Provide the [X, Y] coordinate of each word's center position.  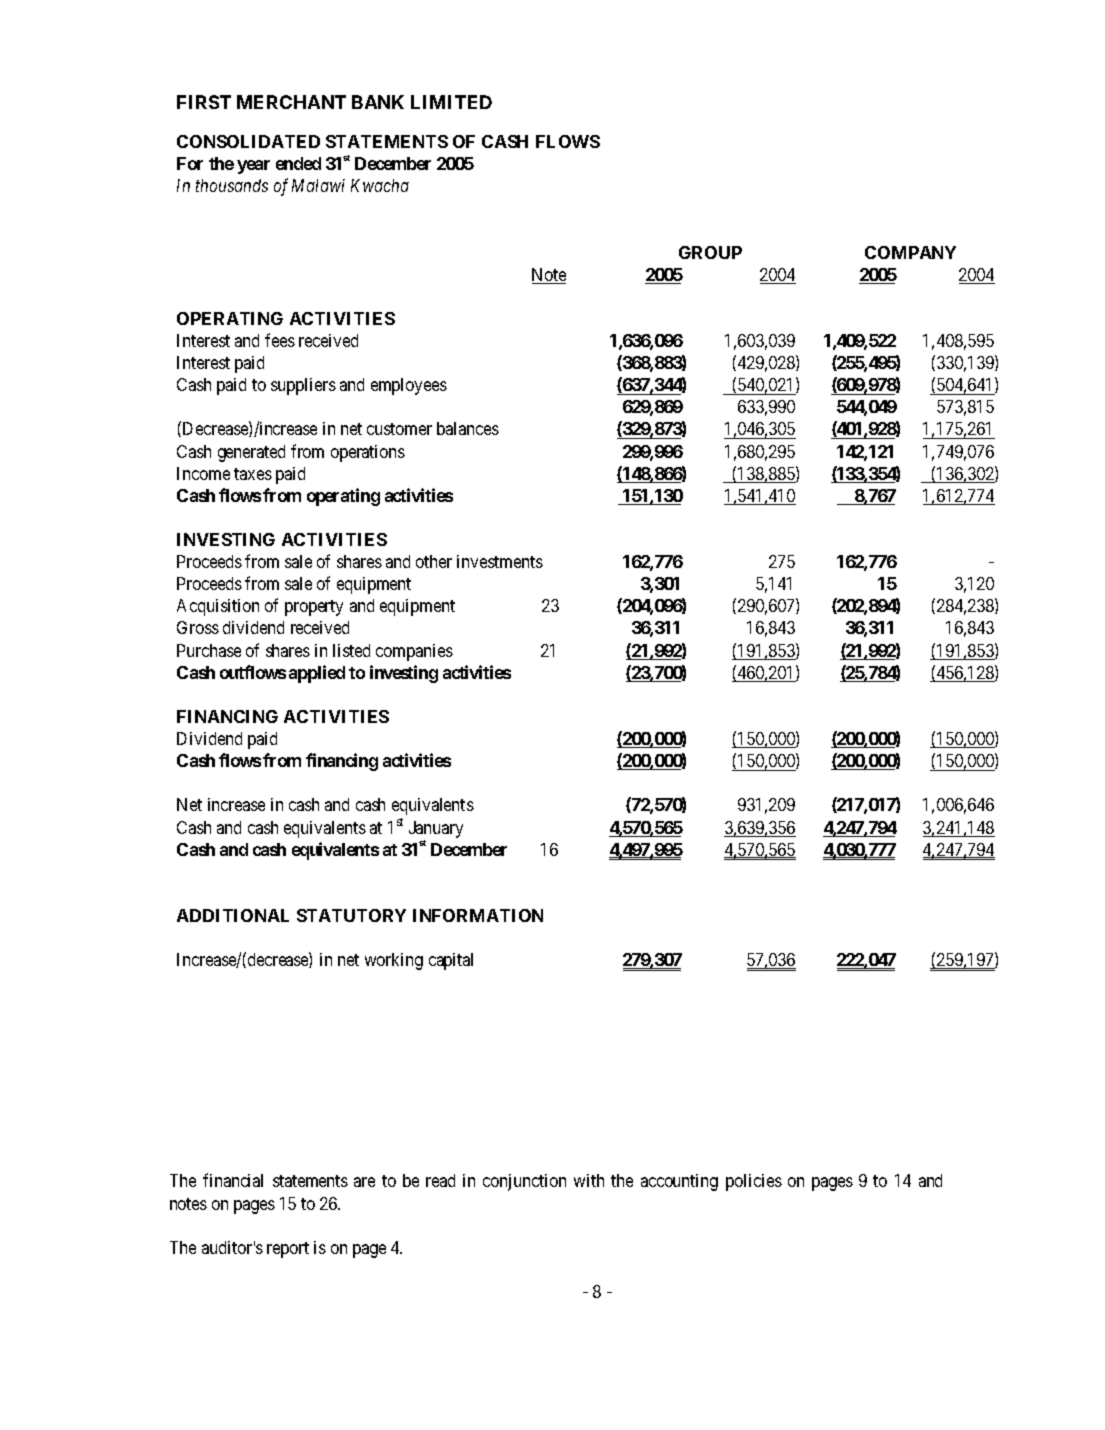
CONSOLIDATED [248, 141]
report [288, 1250]
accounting [679, 1182]
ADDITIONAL [233, 915]
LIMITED [451, 102]
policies [754, 1182]
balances [468, 428]
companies [414, 652]
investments [500, 561]
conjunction [524, 1182]
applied [317, 674]
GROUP [710, 252]
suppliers [303, 386]
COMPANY [910, 252]
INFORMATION [478, 915]
